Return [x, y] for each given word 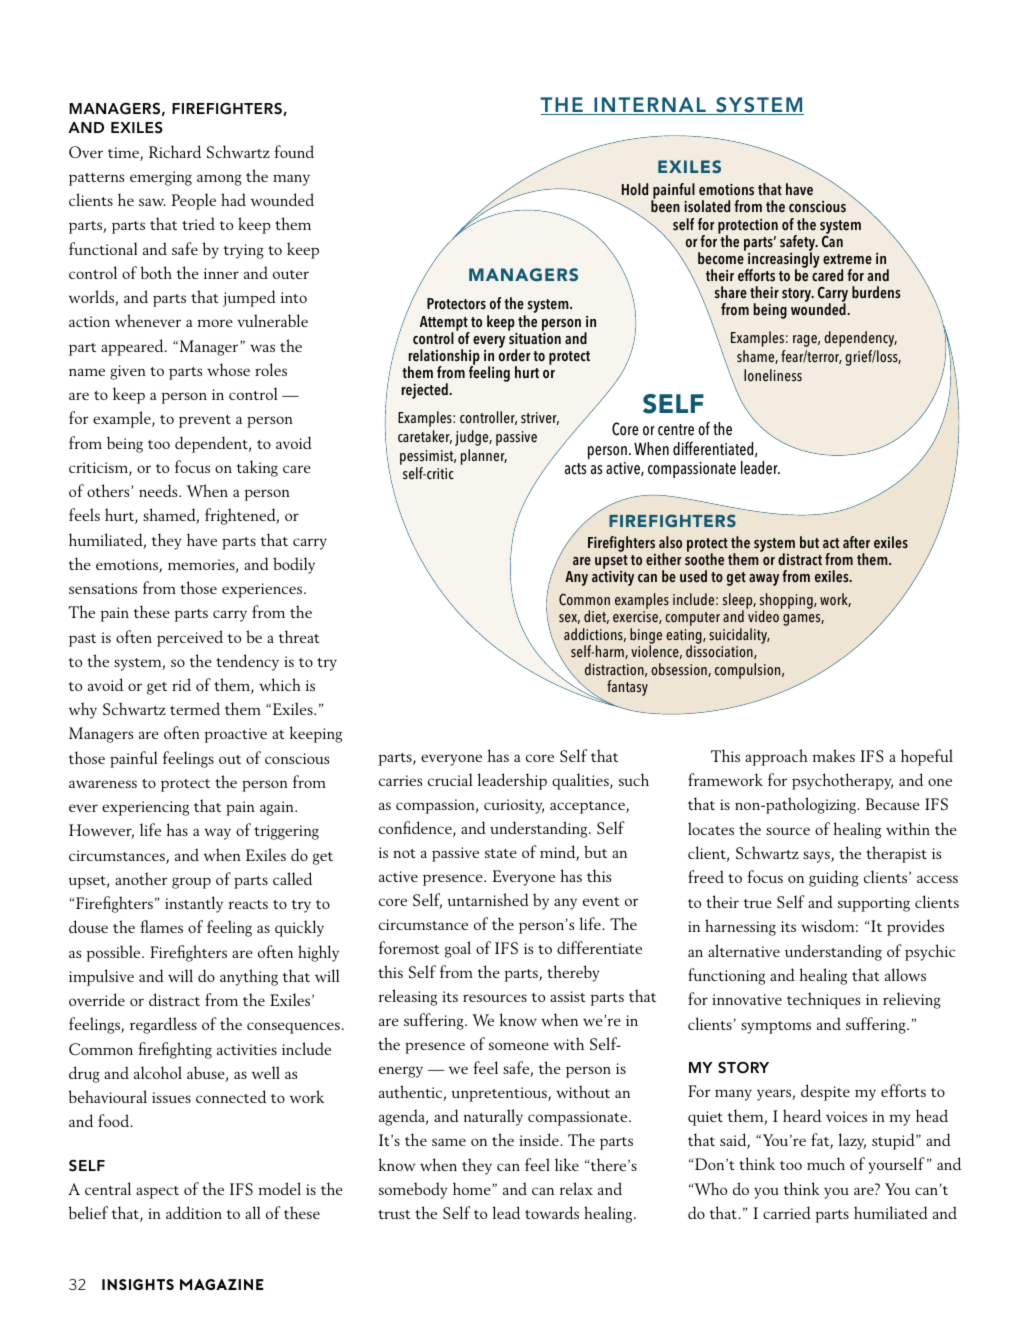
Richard [175, 151]
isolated [707, 206]
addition [194, 1212]
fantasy [627, 688]
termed [195, 708]
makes [833, 755]
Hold [635, 189]
